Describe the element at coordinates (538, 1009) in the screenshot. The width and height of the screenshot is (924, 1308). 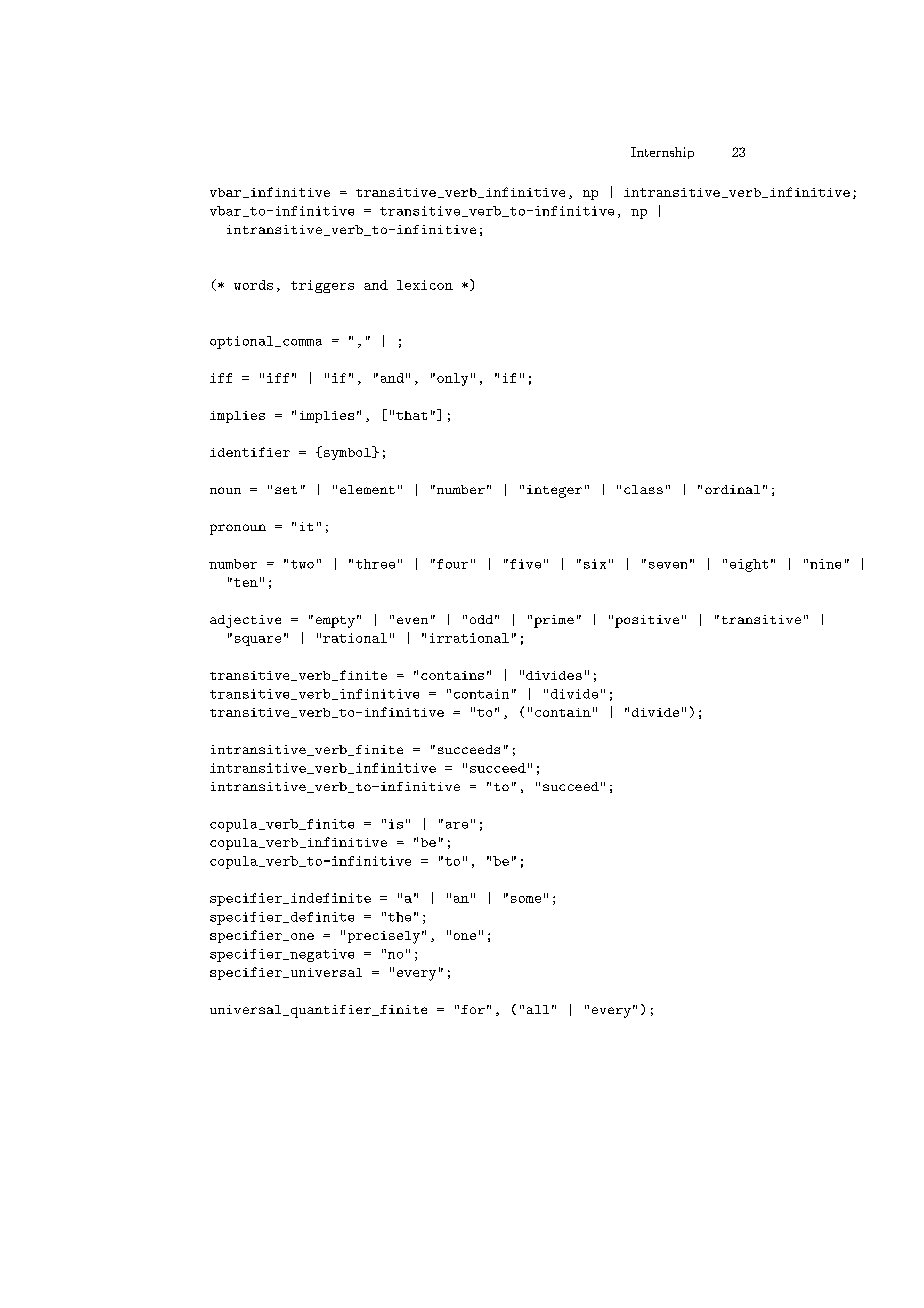
I see `all` at that location.
